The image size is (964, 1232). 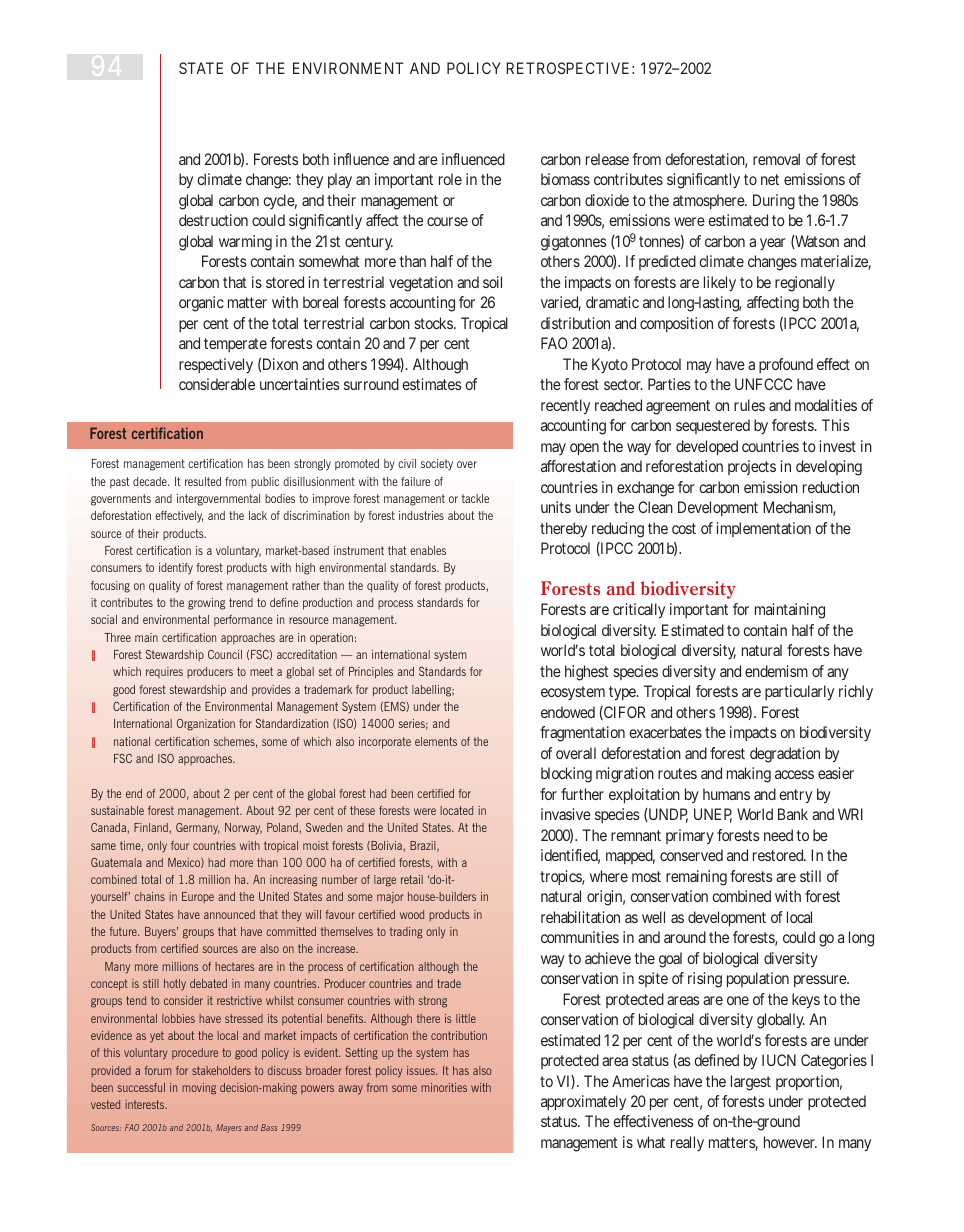 What do you see at coordinates (450, 179) in the screenshot?
I see `role` at bounding box center [450, 179].
